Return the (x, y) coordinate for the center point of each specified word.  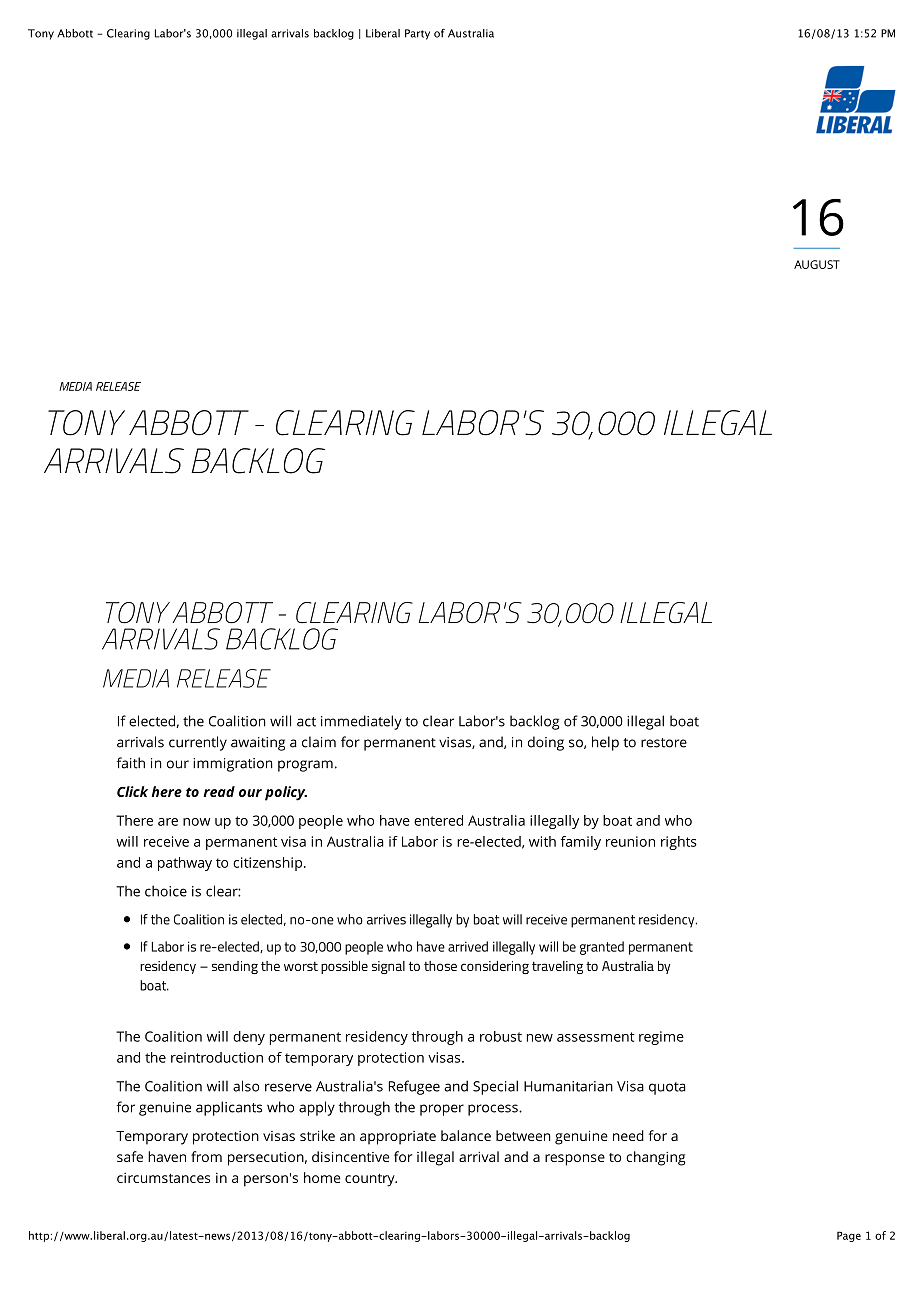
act (306, 722)
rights (679, 843)
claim (319, 742)
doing (546, 743)
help (605, 743)
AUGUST (817, 264)
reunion (630, 841)
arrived (468, 946)
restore (664, 743)
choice (166, 891)
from (206, 1156)
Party (417, 34)
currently (198, 743)
